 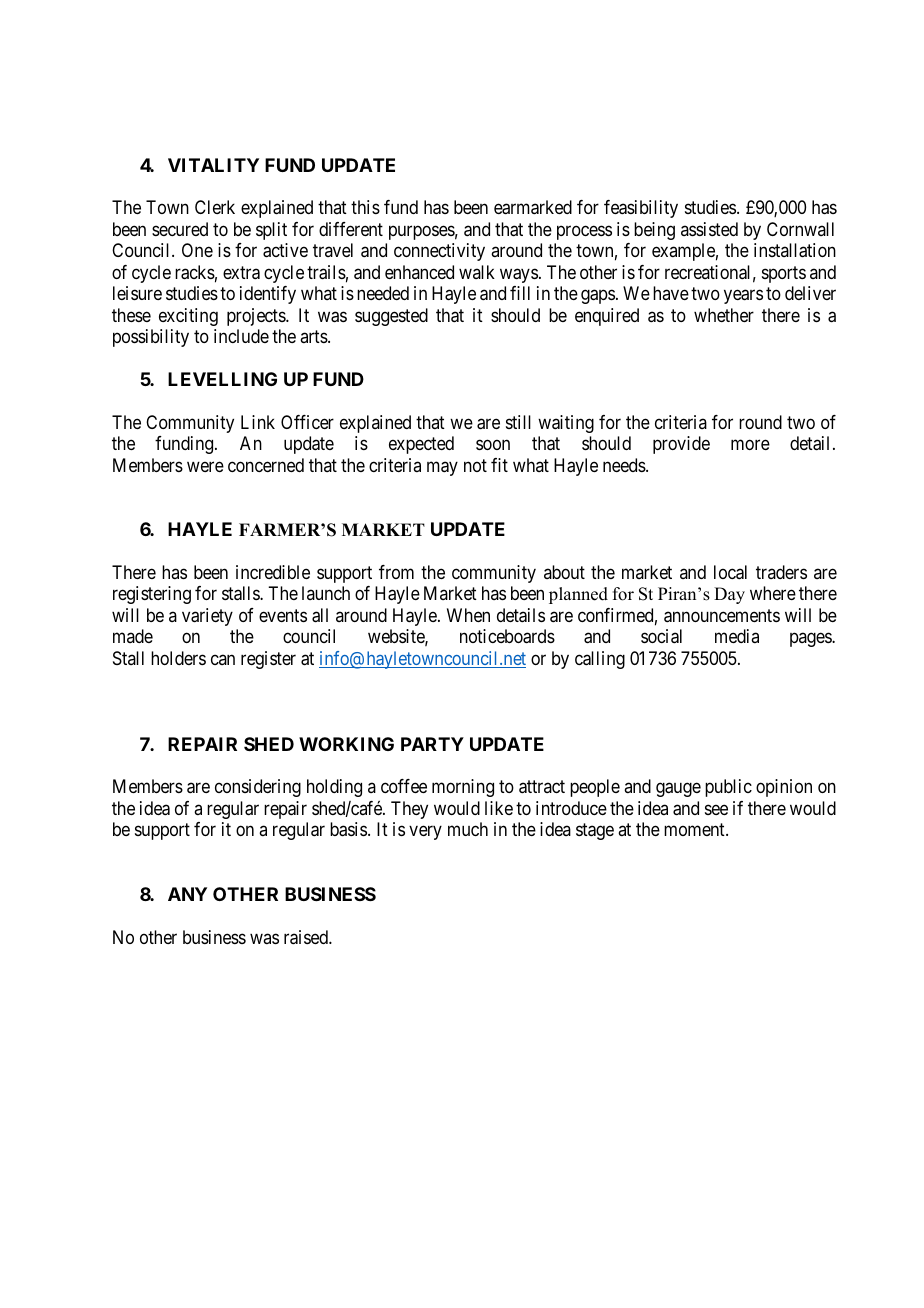 What do you see at coordinates (695, 830) in the document?
I see `moment` at bounding box center [695, 830].
